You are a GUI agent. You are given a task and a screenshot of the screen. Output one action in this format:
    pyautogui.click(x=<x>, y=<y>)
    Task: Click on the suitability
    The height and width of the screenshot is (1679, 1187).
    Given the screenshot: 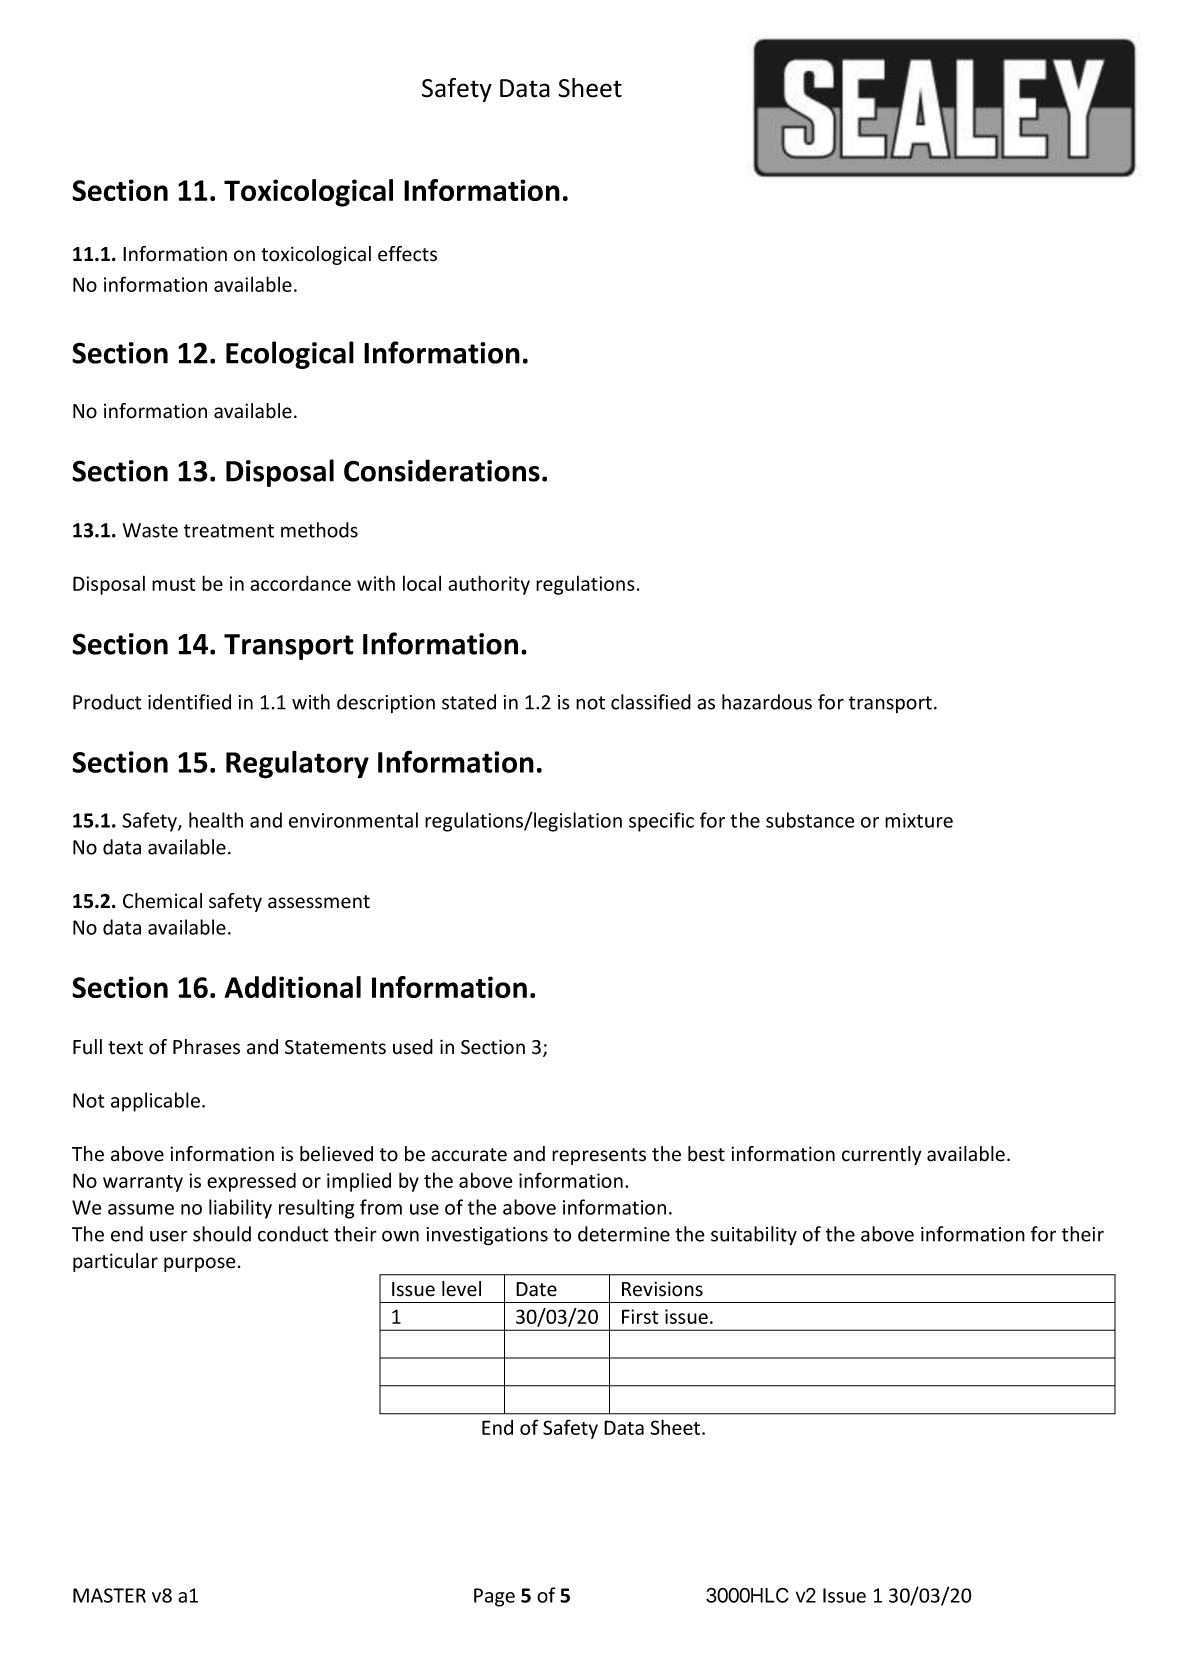 What is the action you would take?
    pyautogui.click(x=754, y=1236)
